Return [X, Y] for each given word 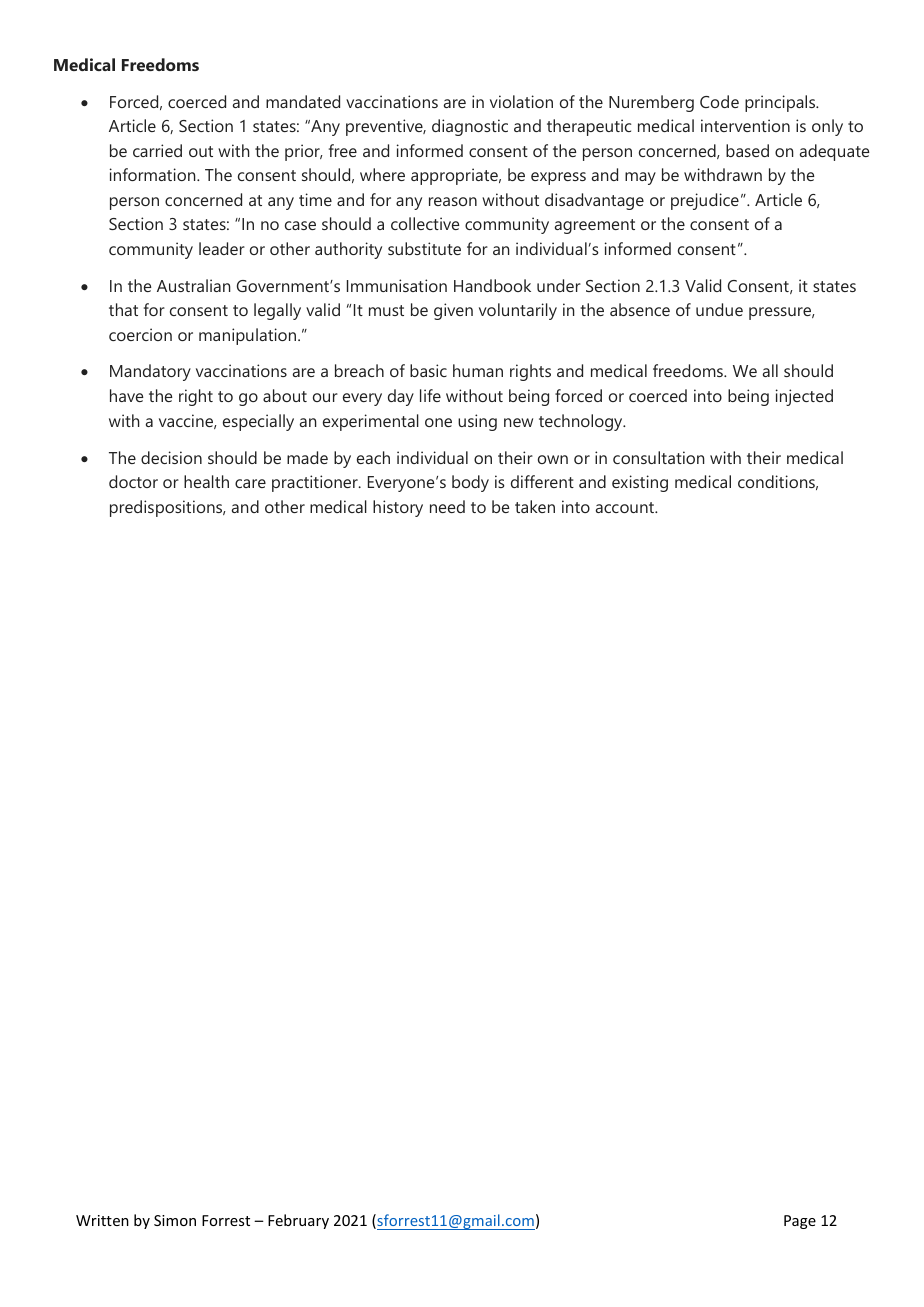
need [447, 506]
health [206, 481]
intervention [745, 125]
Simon [175, 1220]
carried [157, 150]
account [626, 507]
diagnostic [470, 127]
